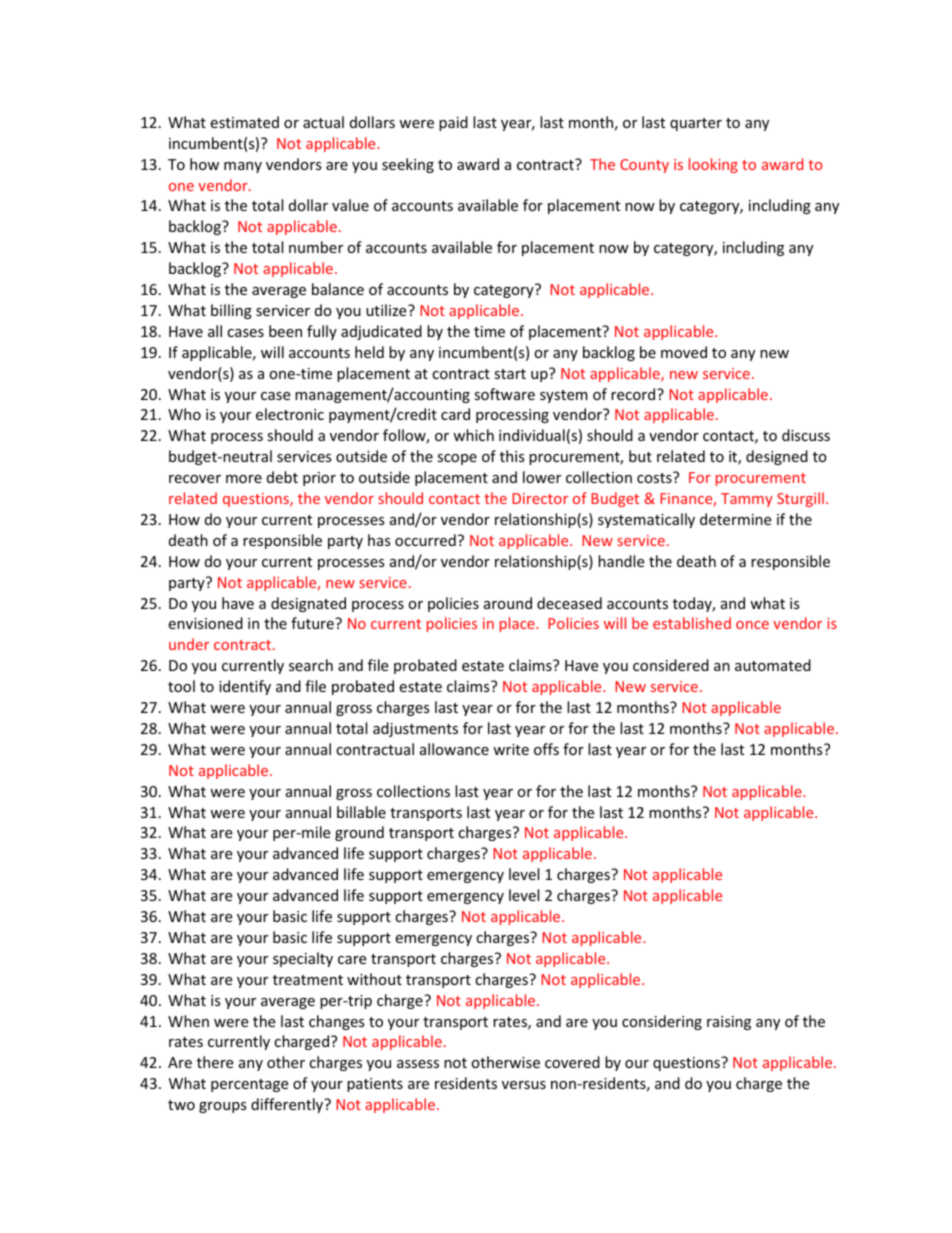  What do you see at coordinates (205, 623) in the screenshot?
I see `envisioned` at bounding box center [205, 623].
